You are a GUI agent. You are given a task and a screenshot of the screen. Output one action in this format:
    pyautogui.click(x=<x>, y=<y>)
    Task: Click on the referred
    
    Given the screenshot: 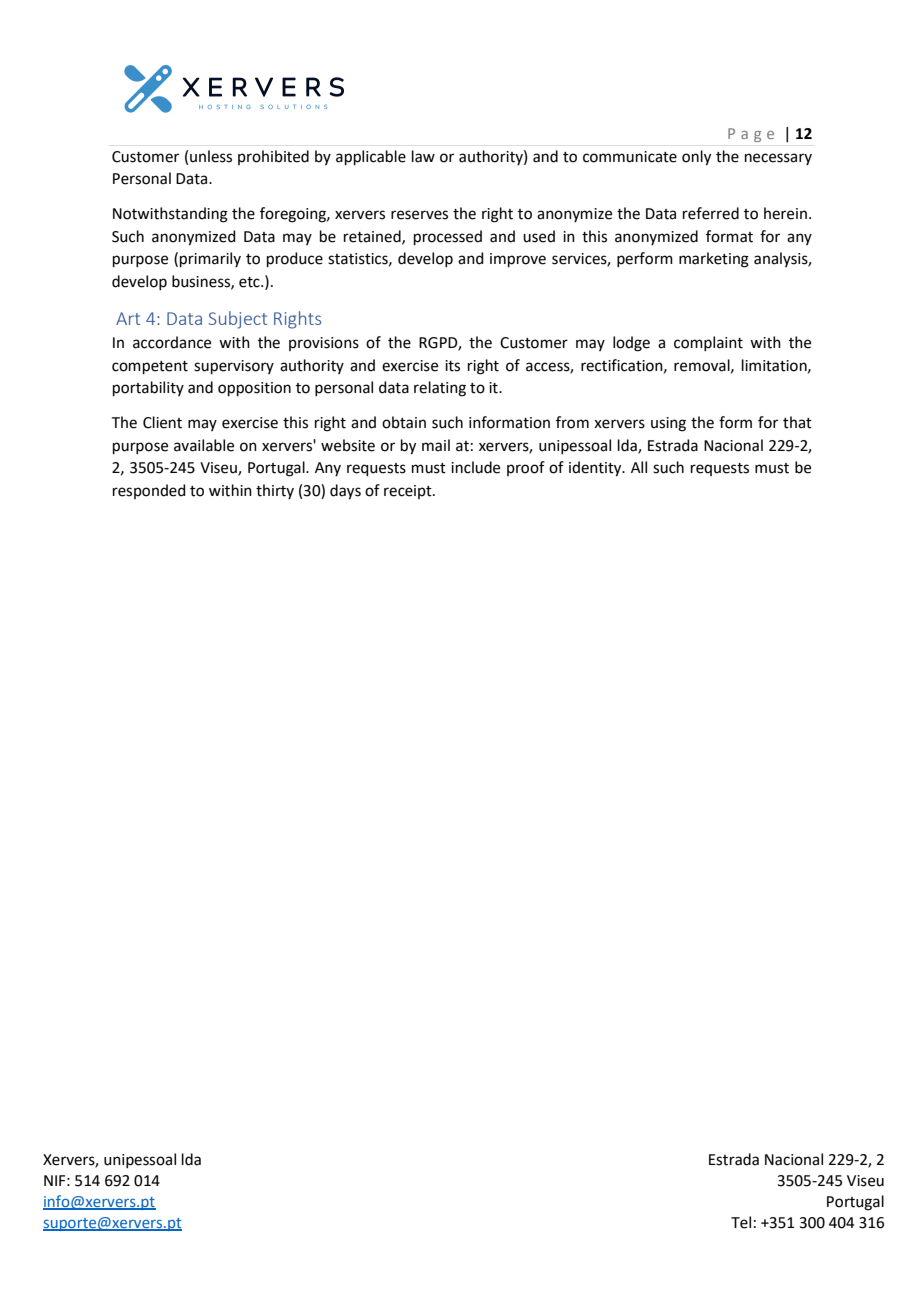 What is the action you would take?
    pyautogui.click(x=711, y=213)
